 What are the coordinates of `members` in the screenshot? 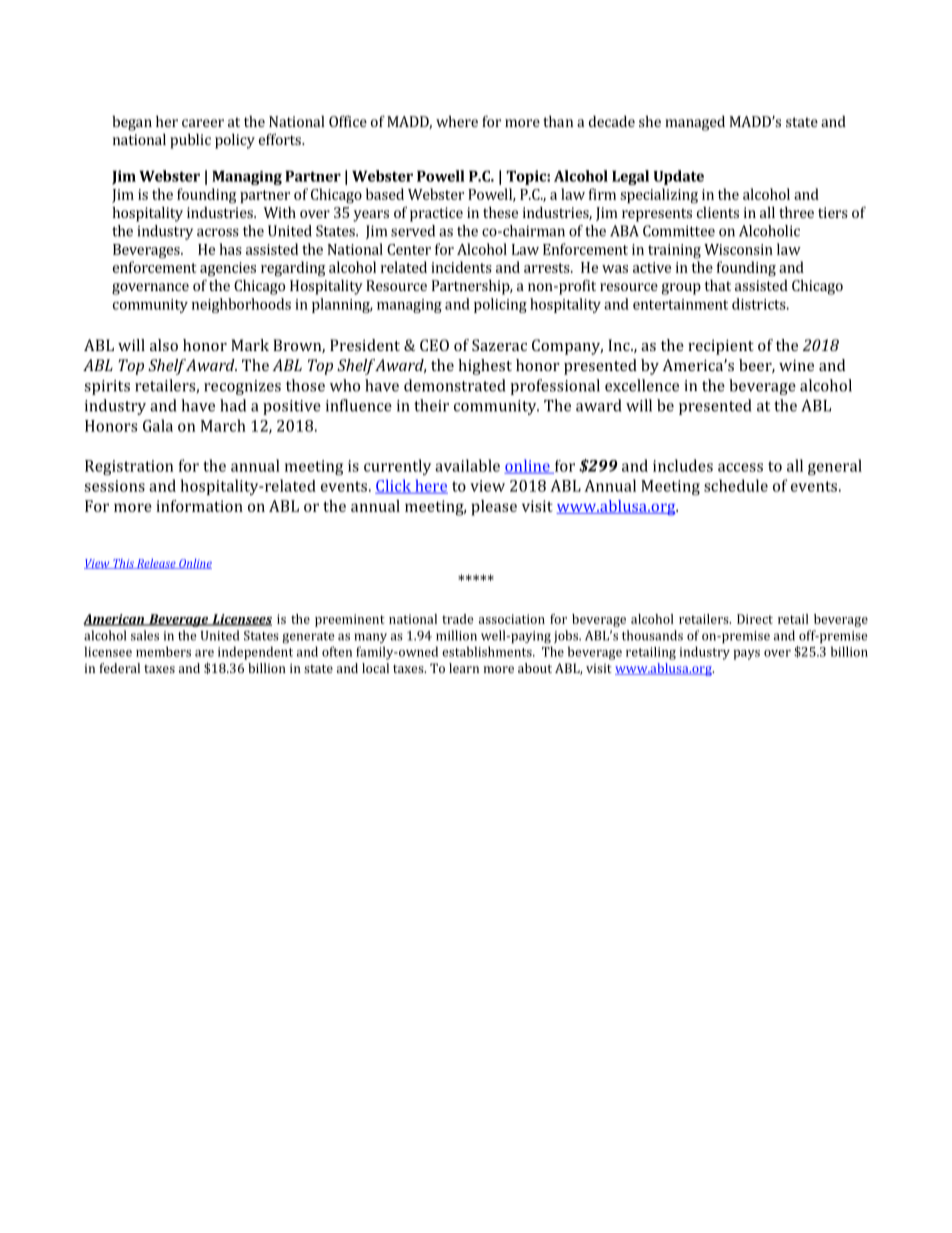 It's located at (163, 651).
